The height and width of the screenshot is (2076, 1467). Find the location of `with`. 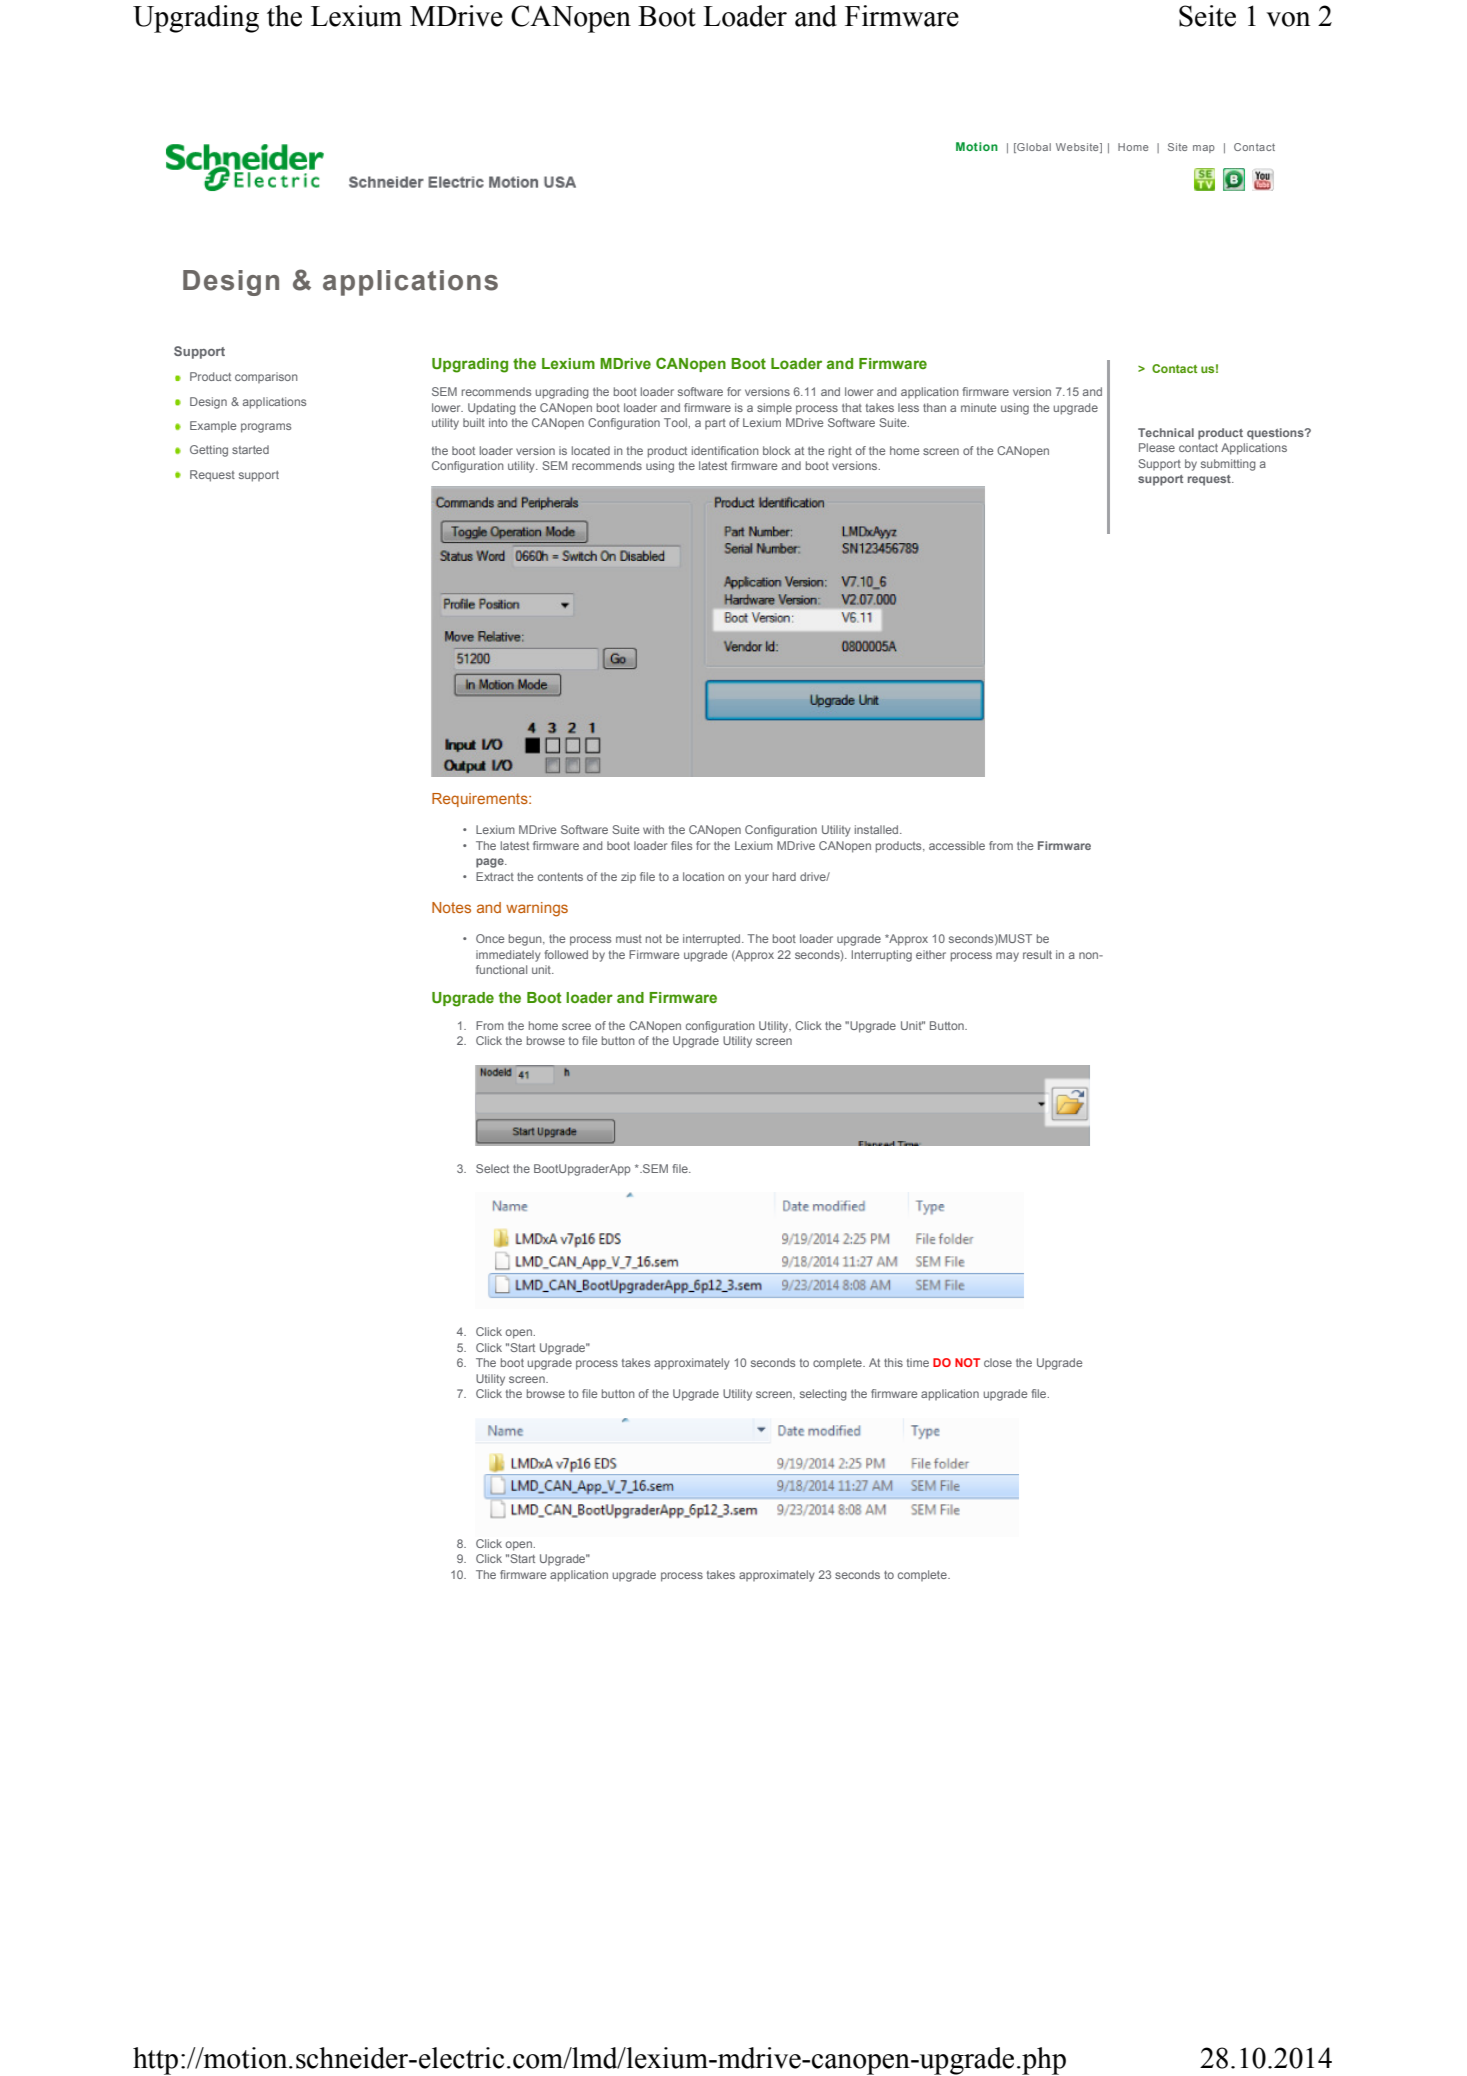

with is located at coordinates (653, 829).
